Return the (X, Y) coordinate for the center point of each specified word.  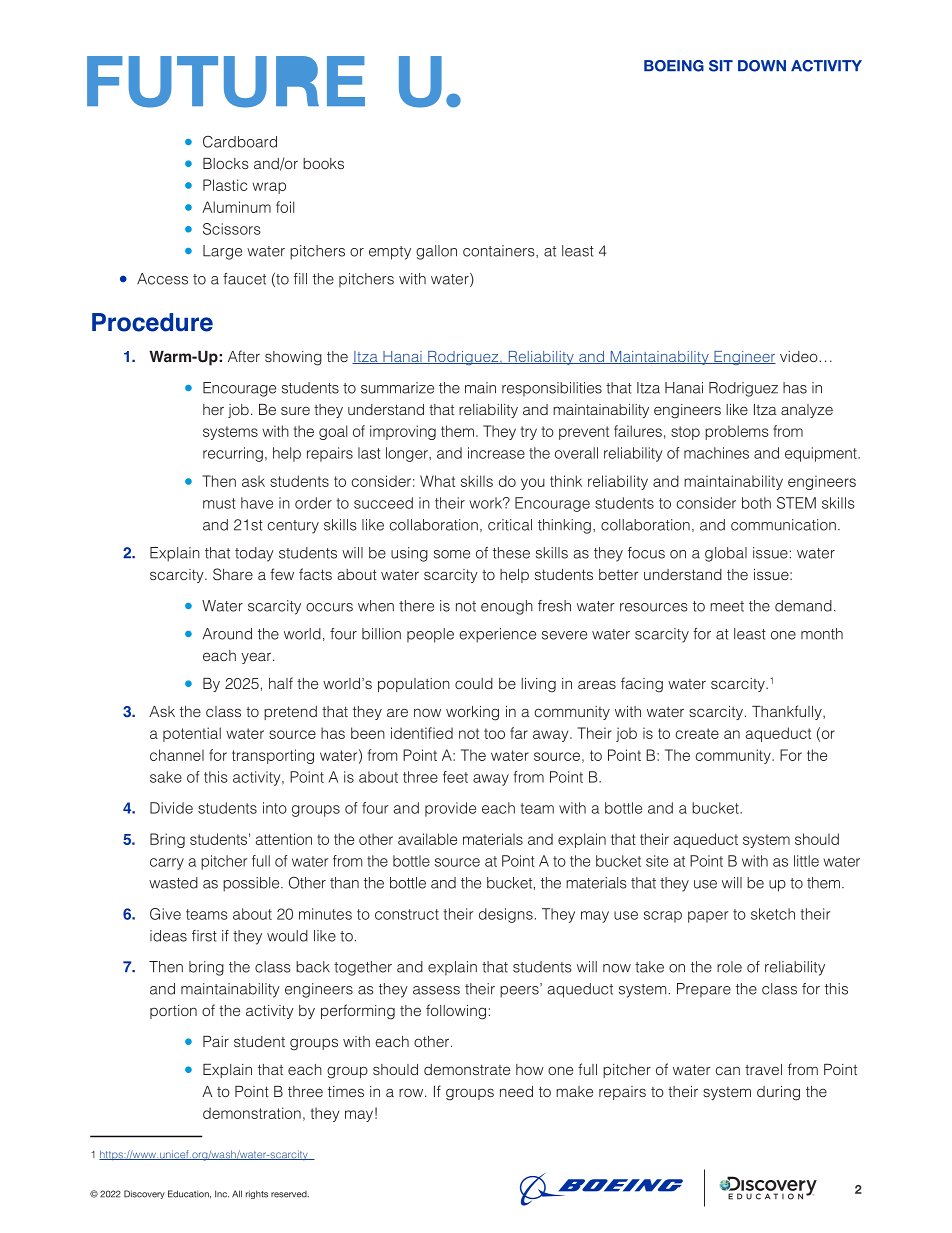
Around (227, 634)
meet (727, 606)
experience (497, 635)
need (516, 1091)
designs (506, 915)
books (323, 163)
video (800, 356)
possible (252, 884)
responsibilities (552, 389)
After (244, 356)
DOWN (762, 66)
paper (708, 917)
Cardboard (240, 142)
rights (257, 1194)
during (778, 1093)
